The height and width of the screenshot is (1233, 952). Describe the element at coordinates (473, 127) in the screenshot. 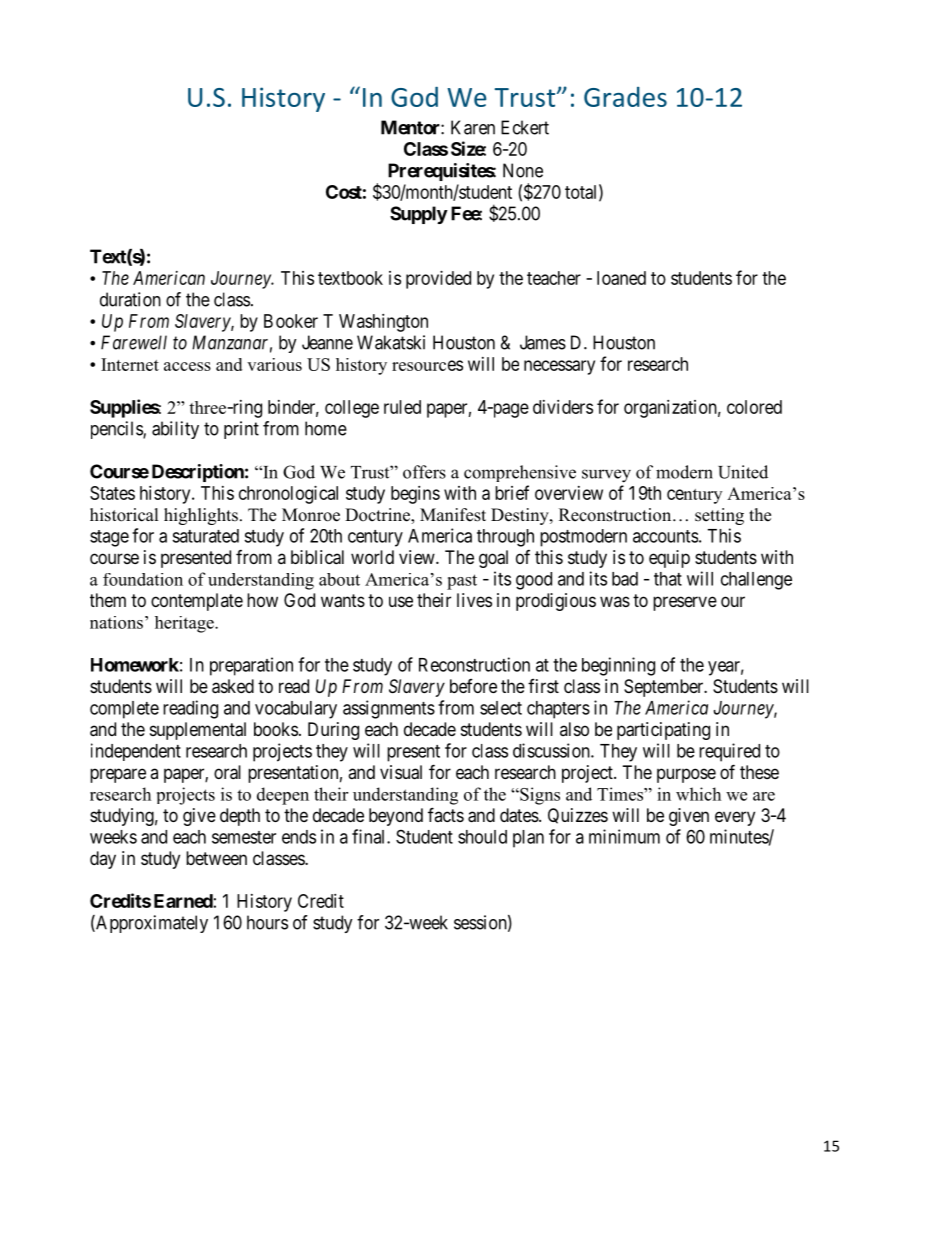

I see `Karen` at that location.
